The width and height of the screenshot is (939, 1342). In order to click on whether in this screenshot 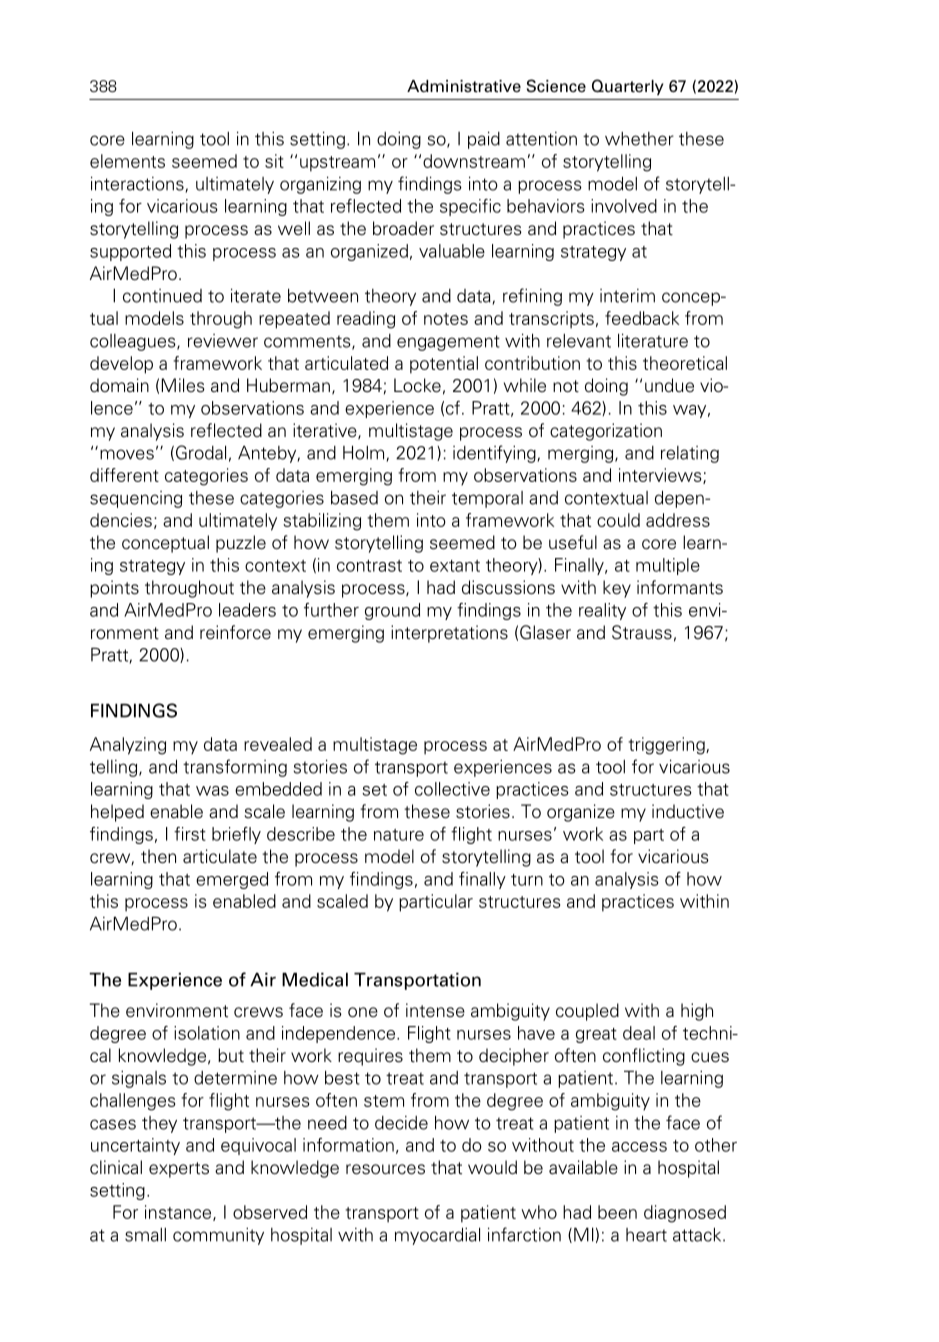, I will do `click(639, 139)`.
